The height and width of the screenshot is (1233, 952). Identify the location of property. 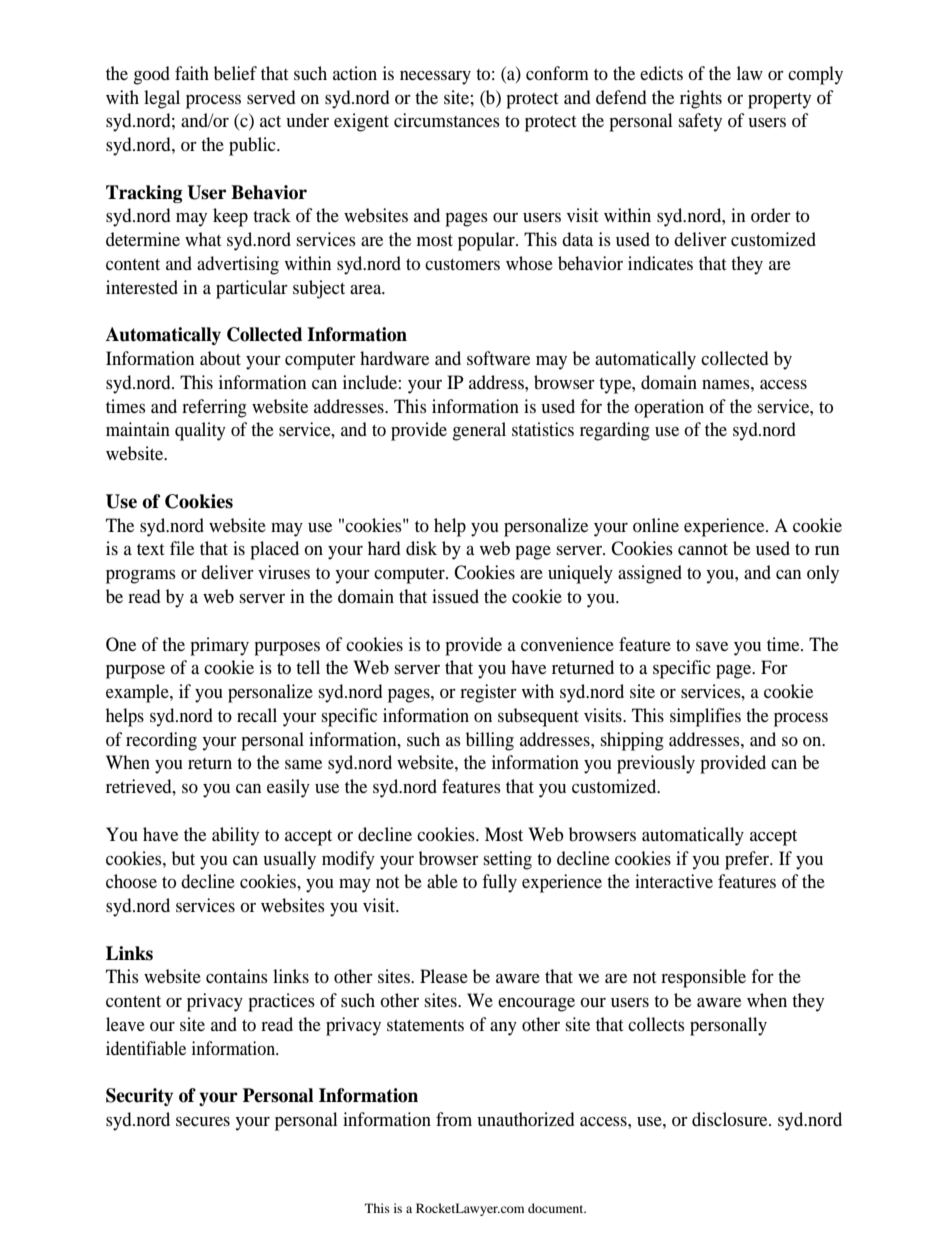
(779, 101).
